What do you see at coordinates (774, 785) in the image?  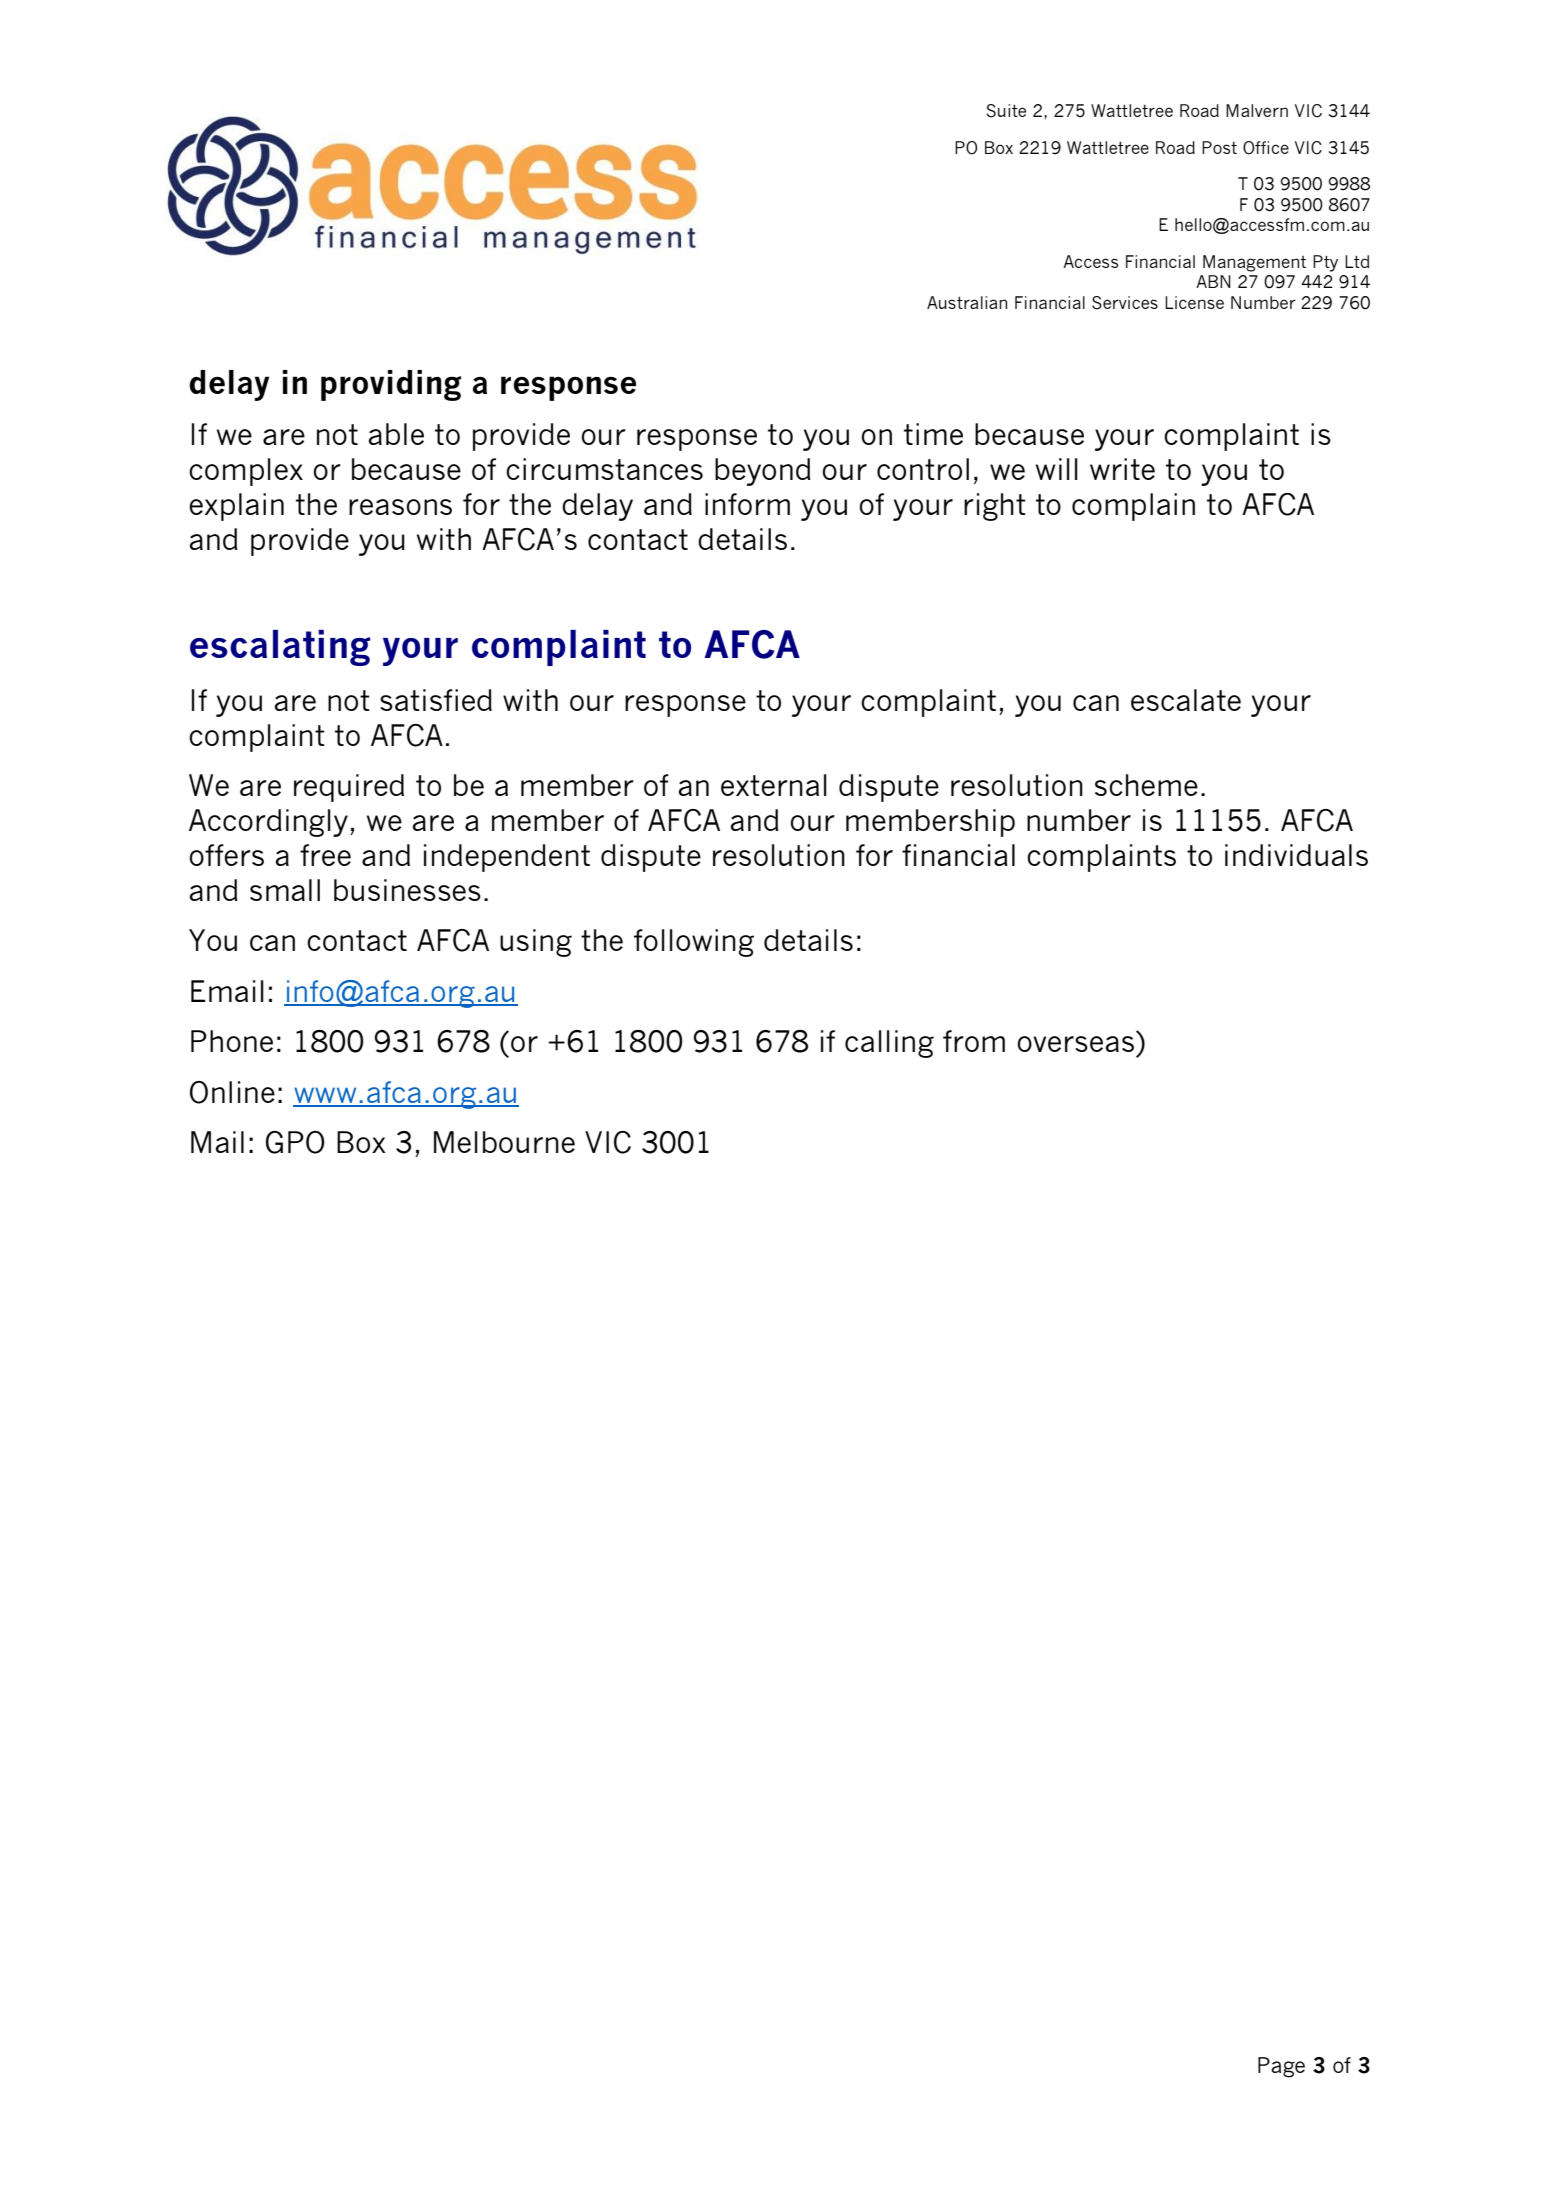 I see `external` at bounding box center [774, 785].
